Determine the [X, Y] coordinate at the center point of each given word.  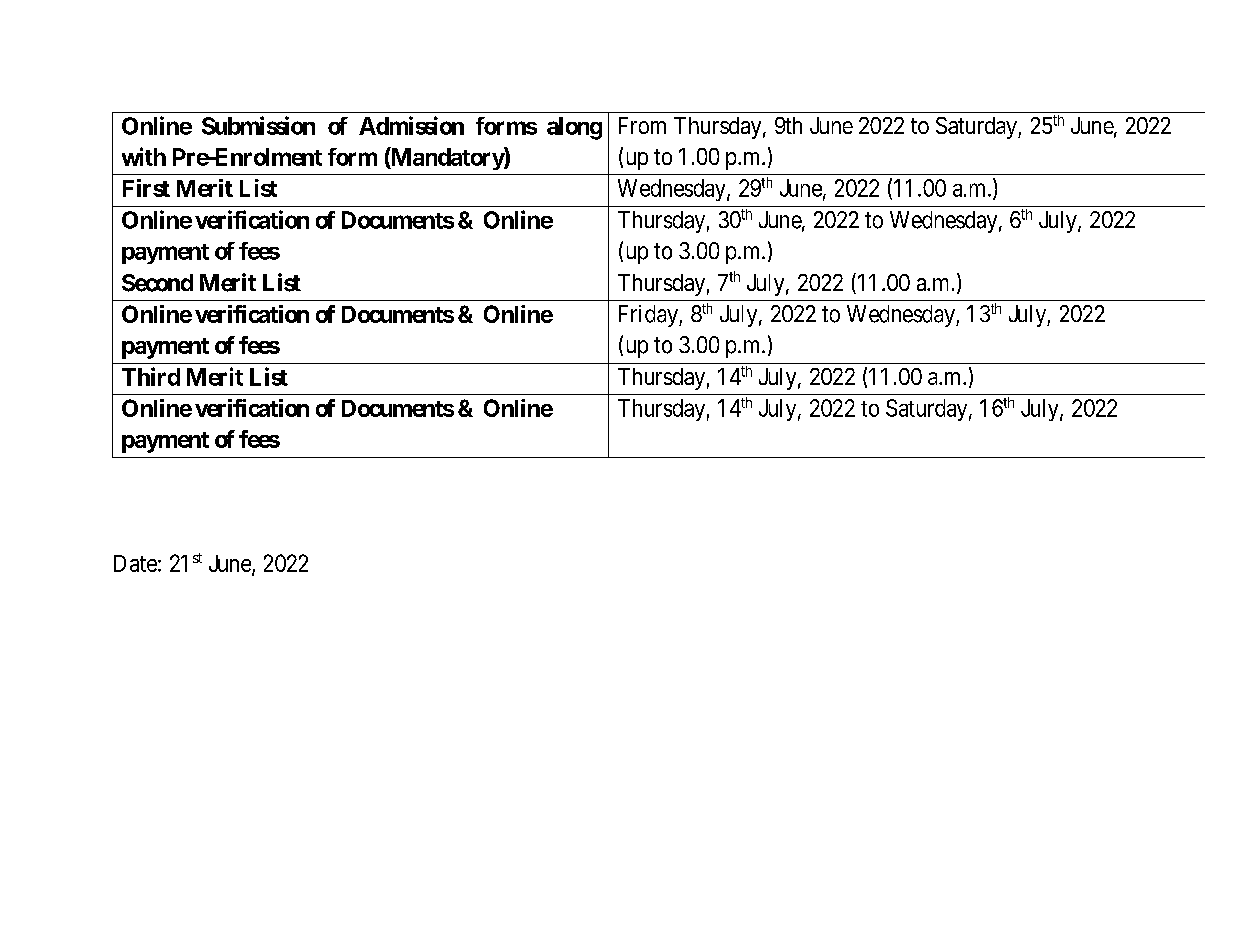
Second [157, 283]
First [146, 188]
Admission [411, 125]
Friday [649, 316]
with [144, 156]
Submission [258, 125]
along [574, 128]
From [642, 125]
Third [151, 376]
